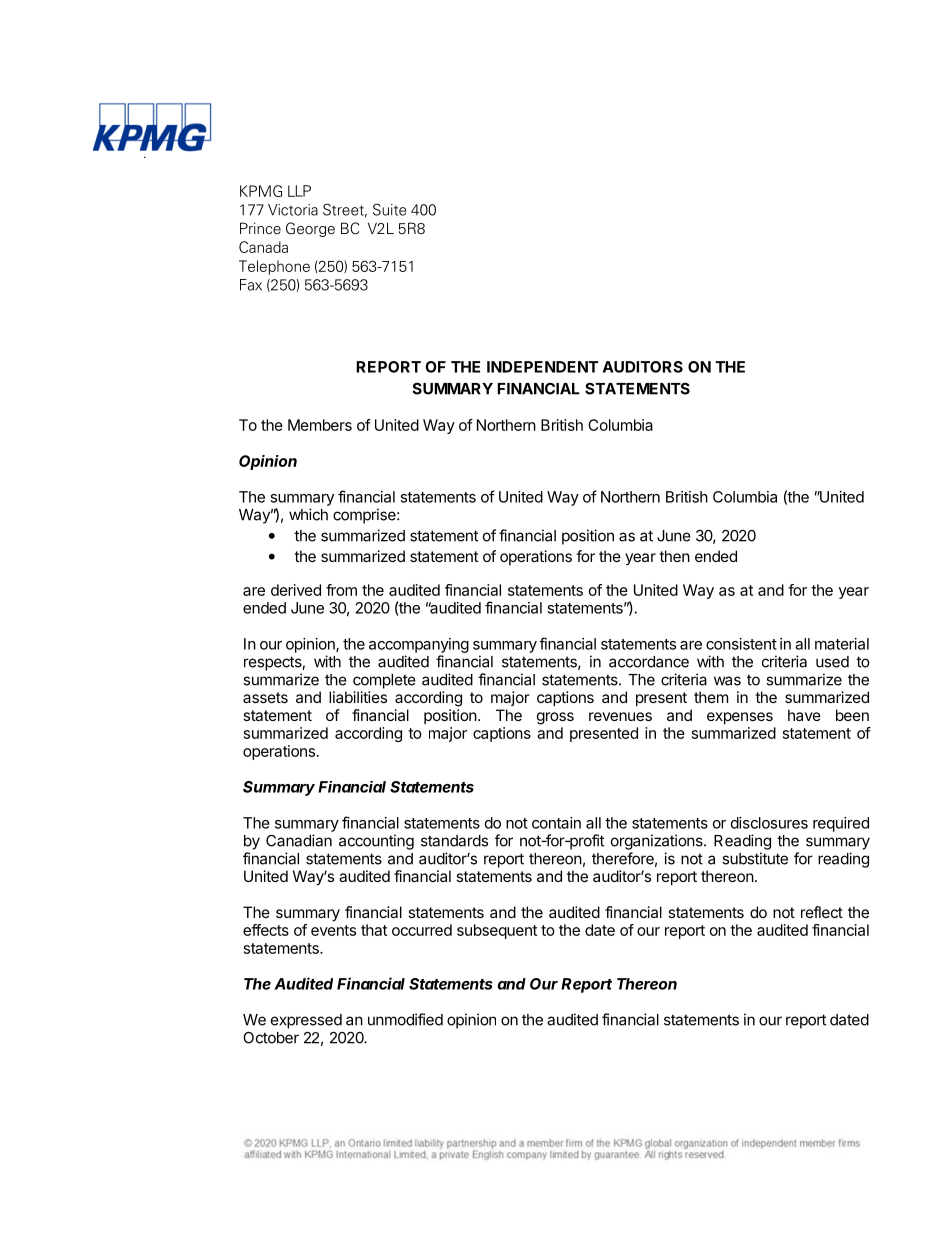 The height and width of the page is (1233, 952). I want to click on consistent, so click(741, 644).
